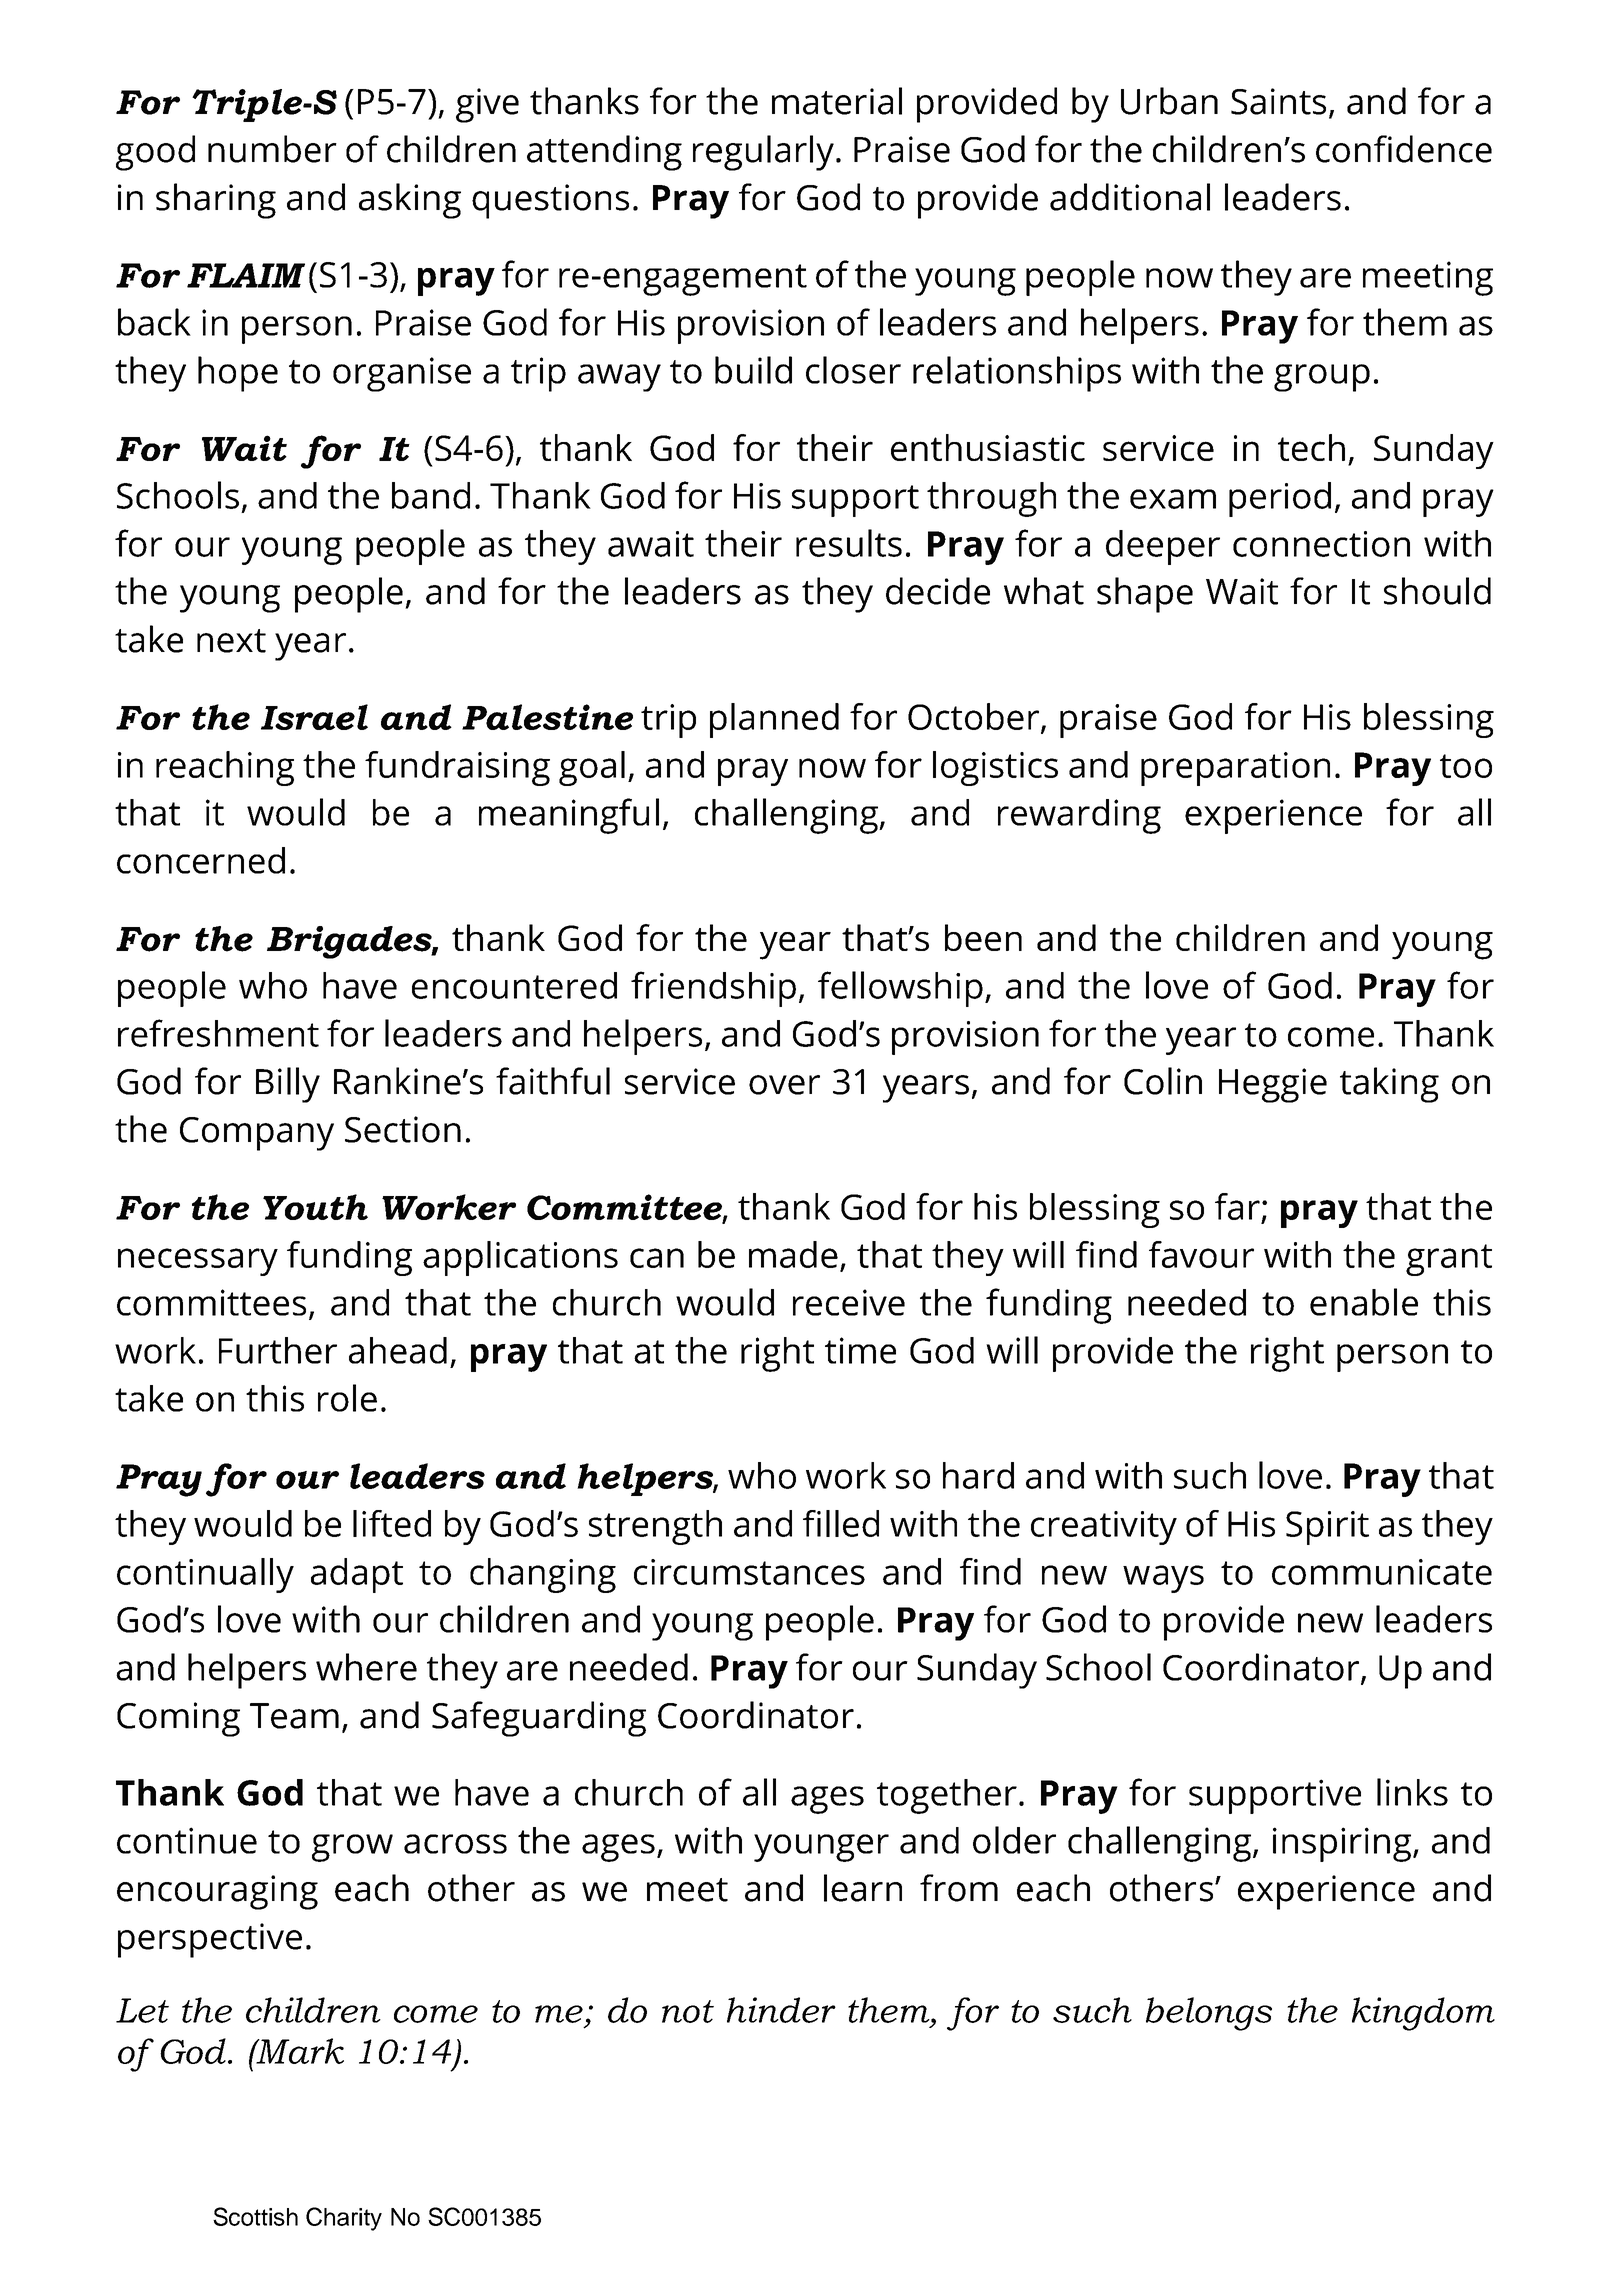 Image resolution: width=1609 pixels, height=2275 pixels. Describe the element at coordinates (774, 720) in the screenshot. I see `planned` at that location.
